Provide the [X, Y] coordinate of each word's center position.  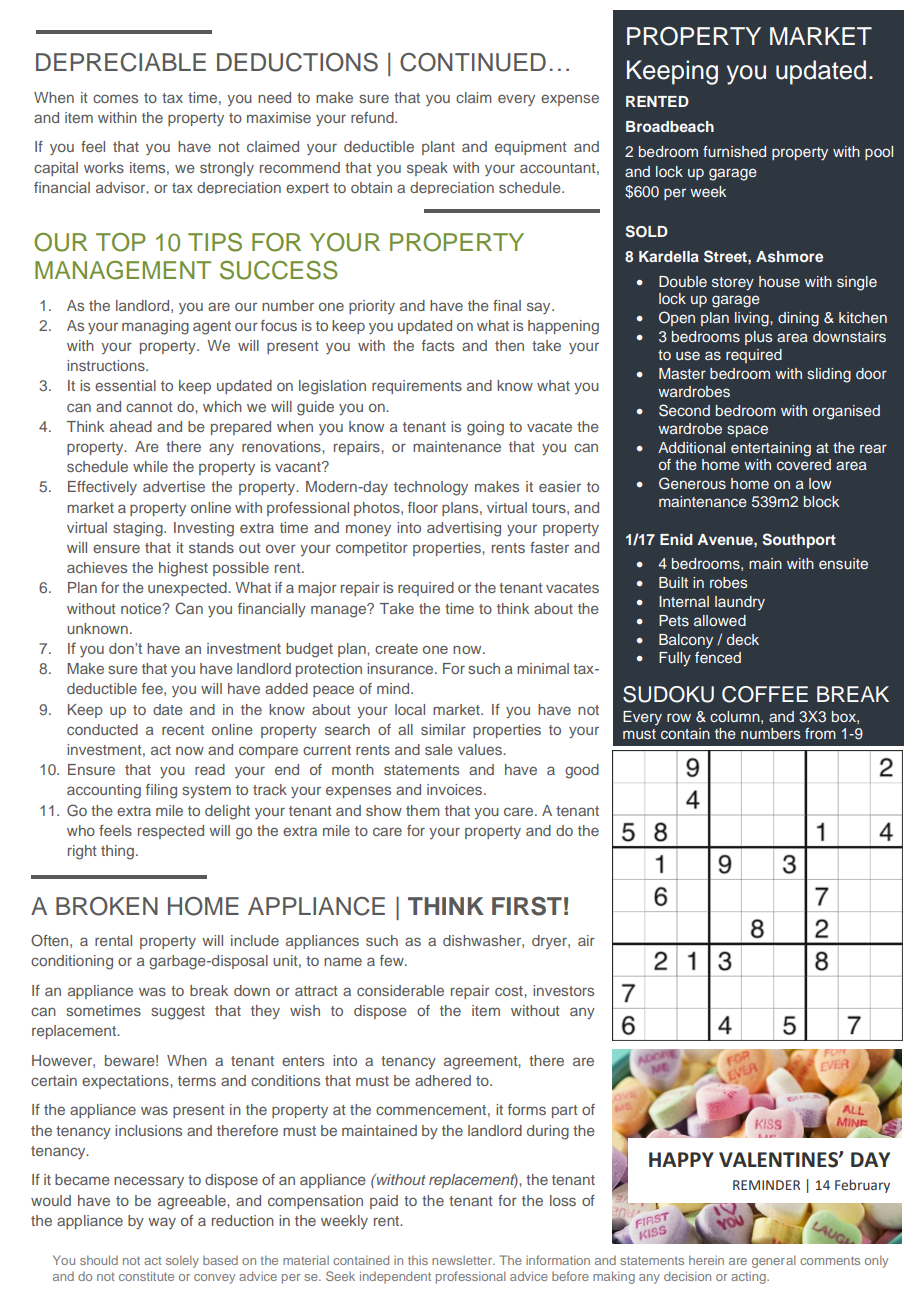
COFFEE [765, 694]
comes [115, 98]
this [418, 1260]
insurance [401, 668]
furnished [734, 151]
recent [183, 730]
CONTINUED [473, 62]
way [162, 1223]
